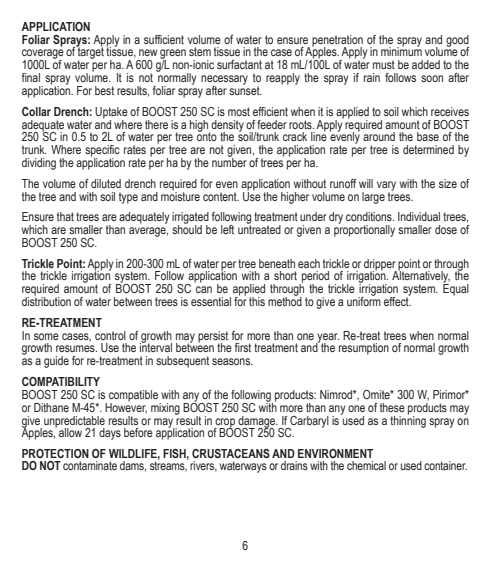  What do you see at coordinates (102, 152) in the screenshot?
I see `specific` at bounding box center [102, 152].
